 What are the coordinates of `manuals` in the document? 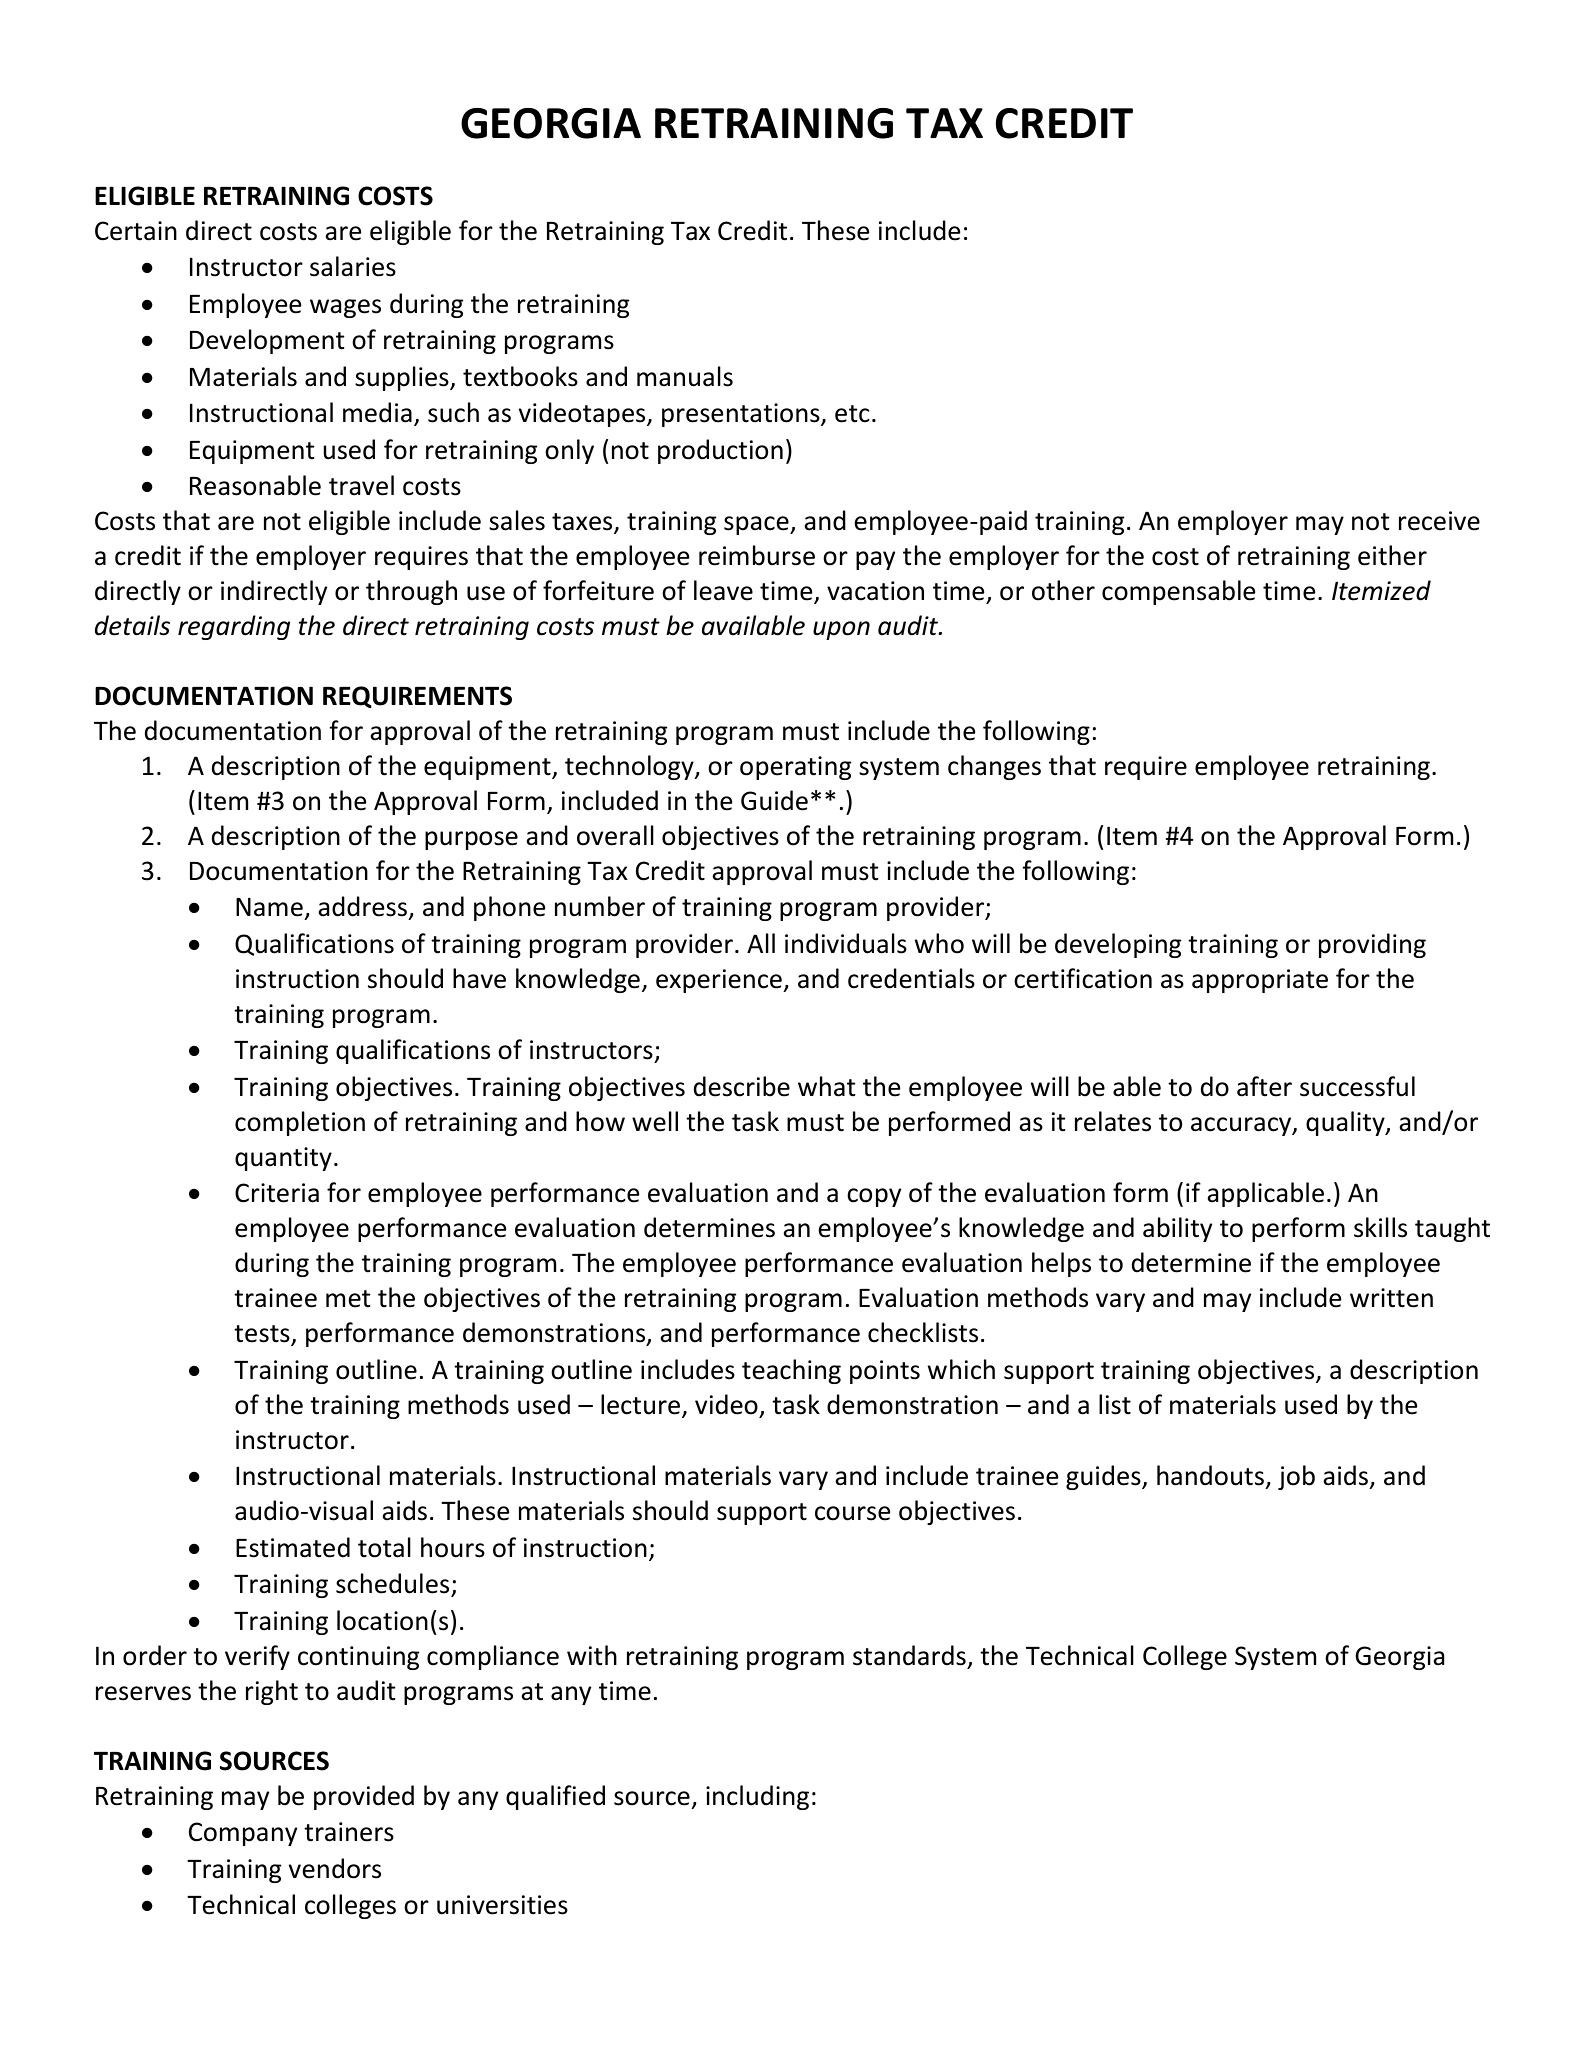 It's located at (685, 376).
